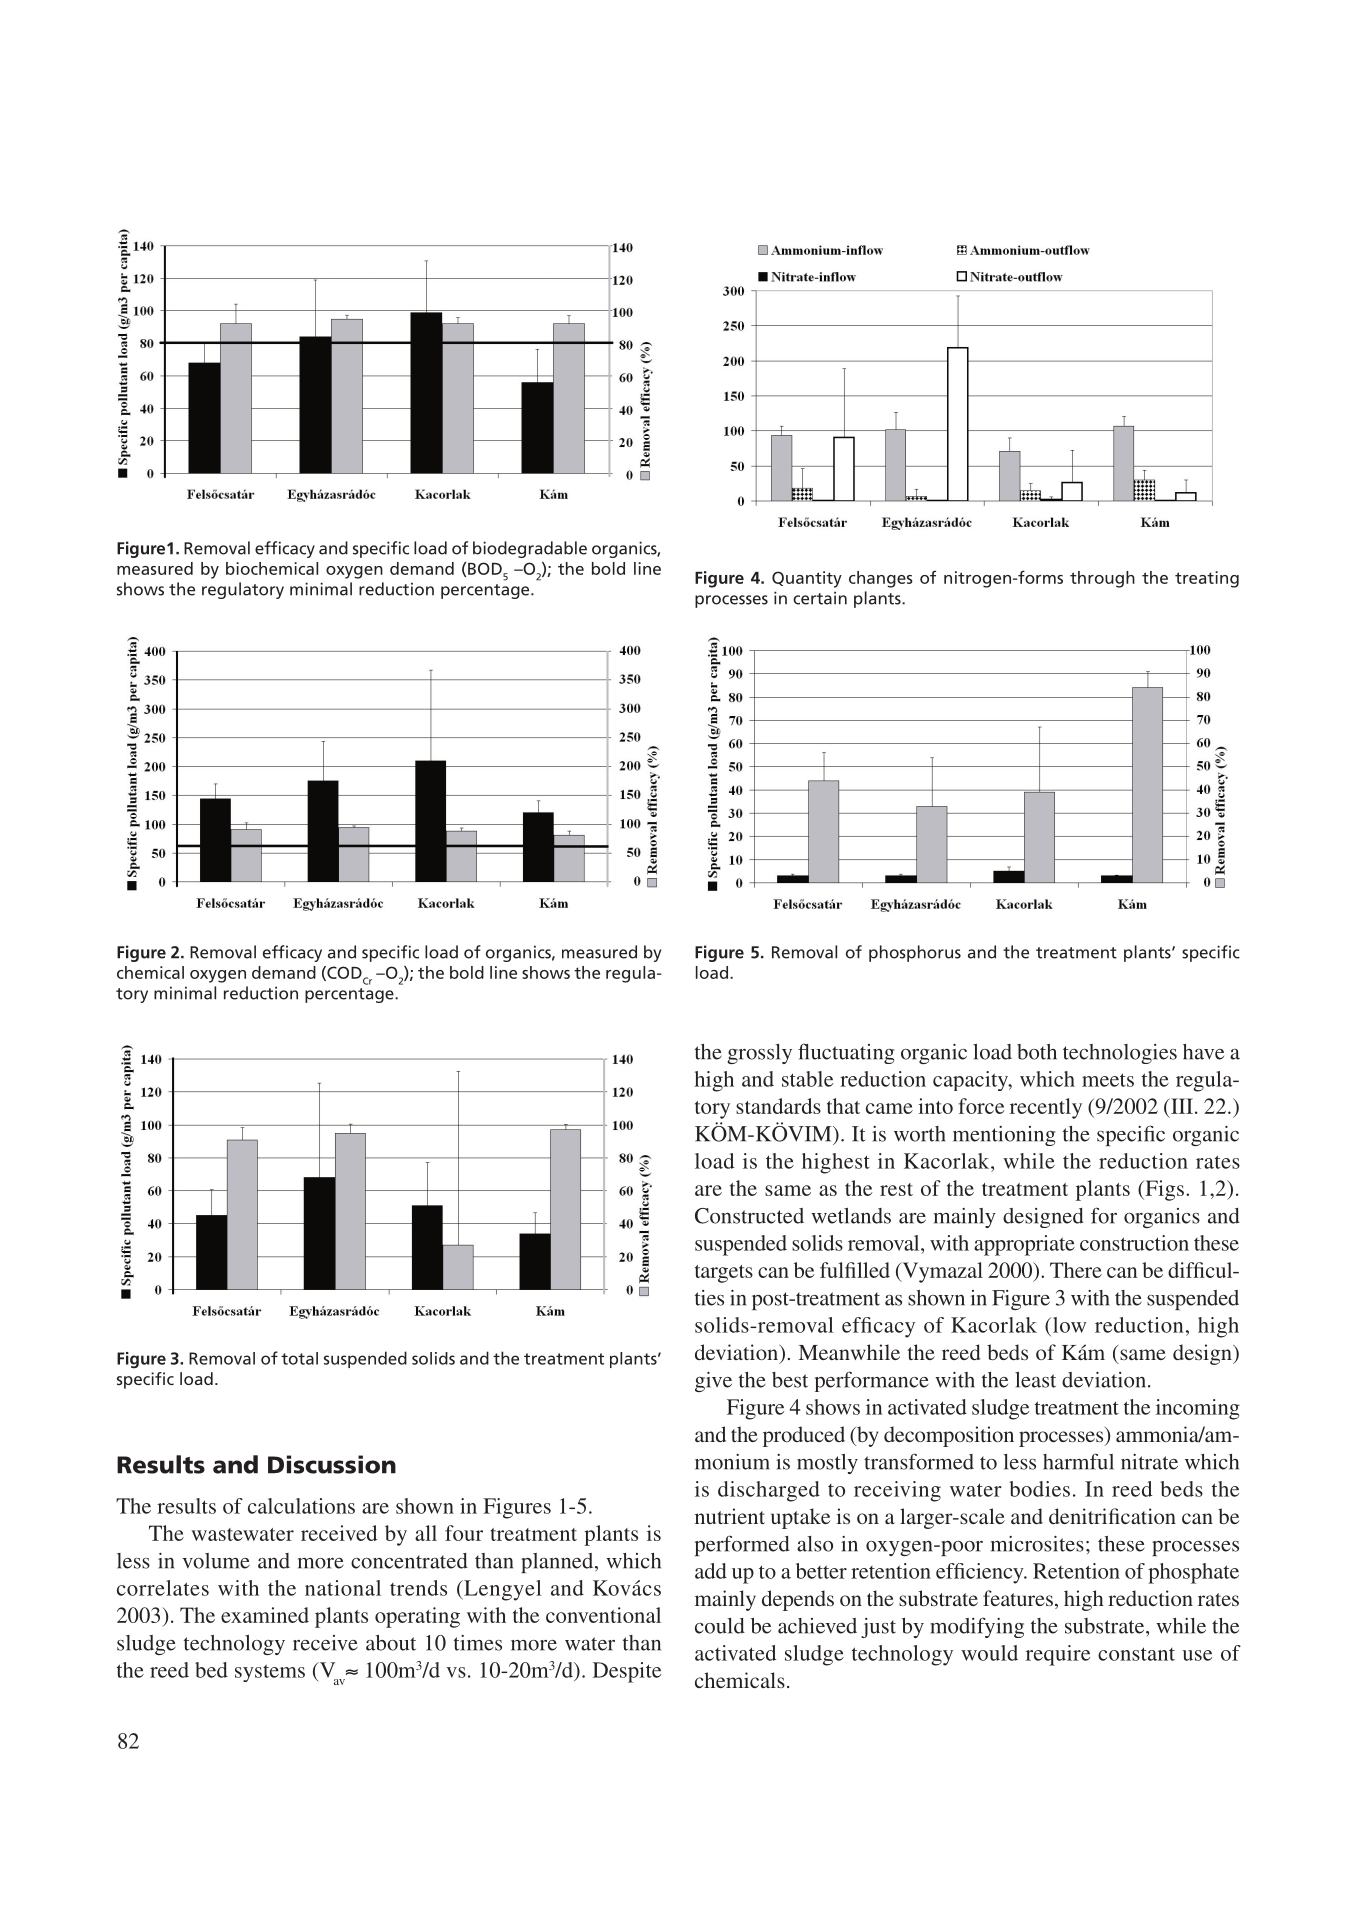  I want to click on Quantity, so click(807, 579).
